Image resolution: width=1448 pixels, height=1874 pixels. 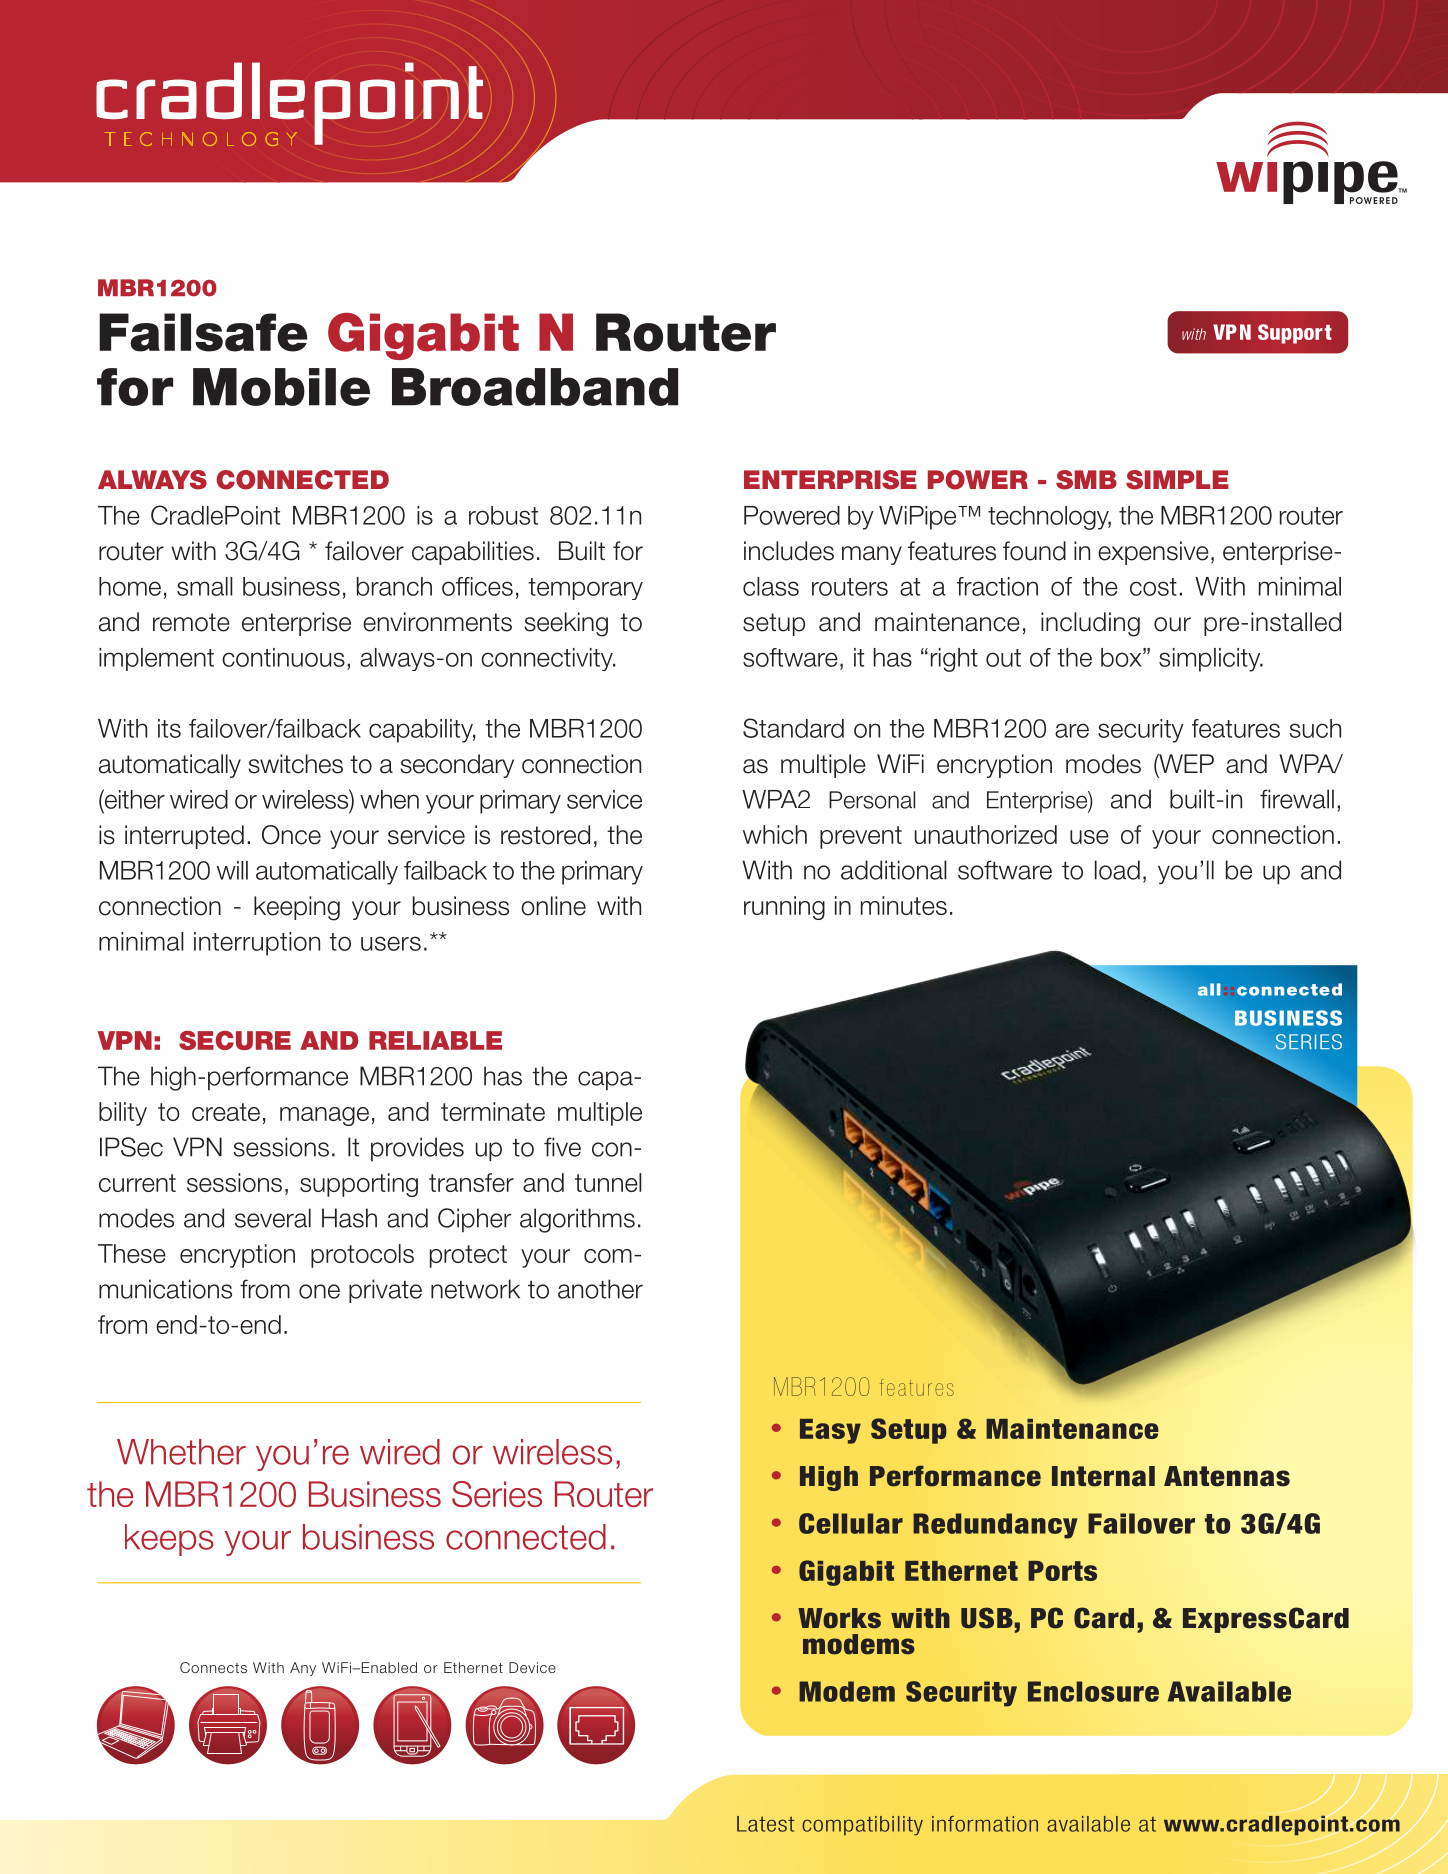 What do you see at coordinates (775, 834) in the screenshot?
I see `which` at bounding box center [775, 834].
